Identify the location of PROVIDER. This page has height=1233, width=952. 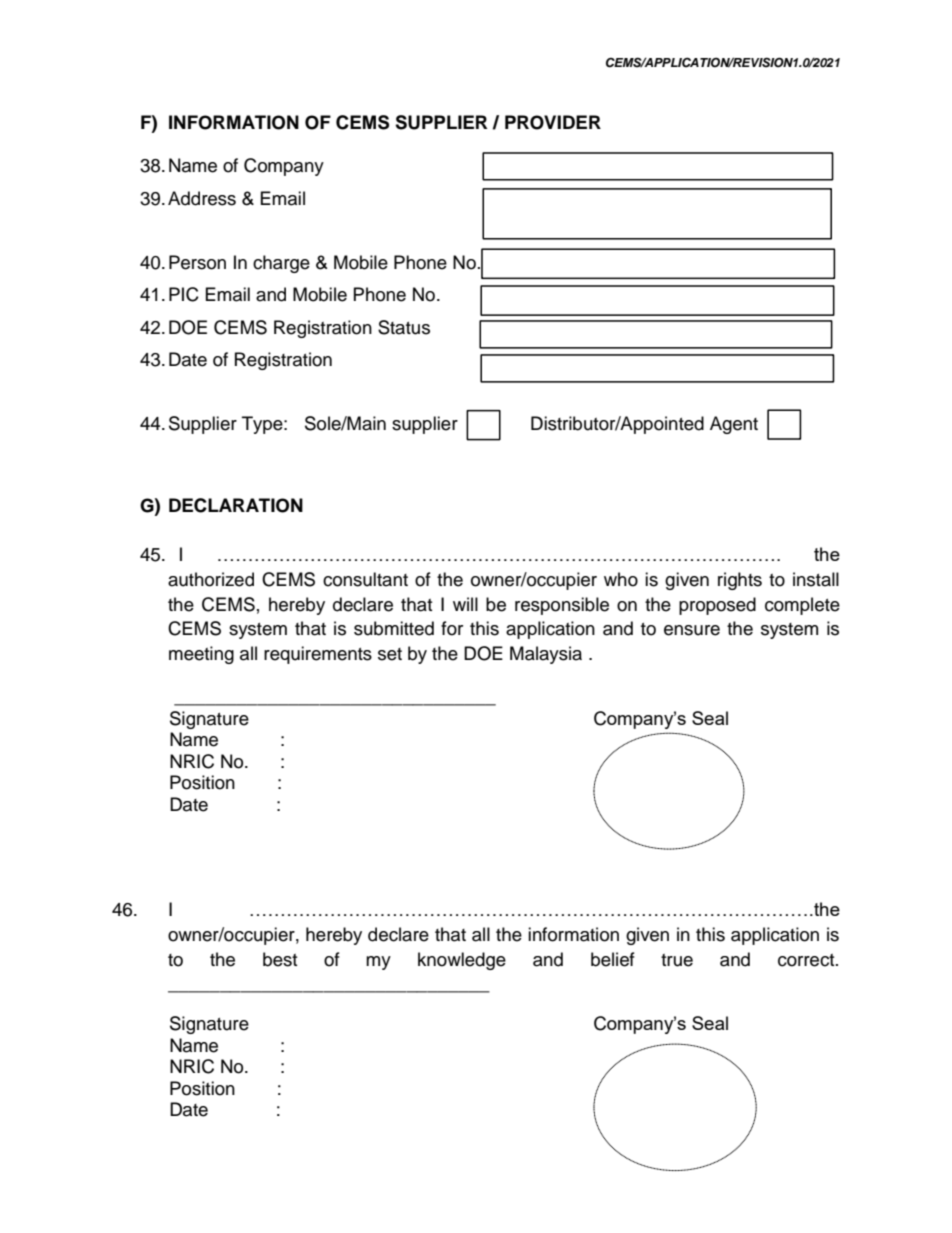
(553, 122).
